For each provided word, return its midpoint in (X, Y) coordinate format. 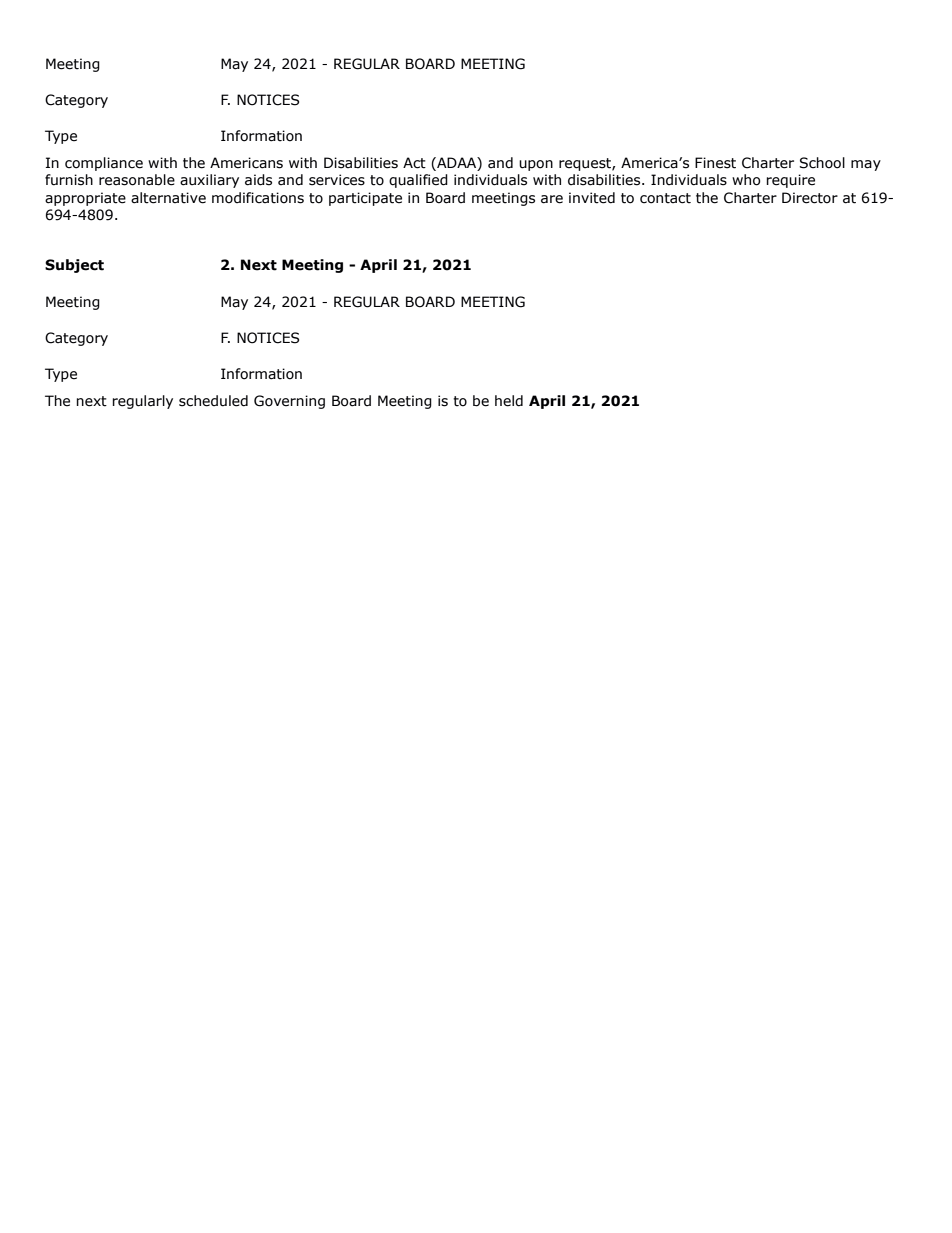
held (509, 401)
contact (665, 198)
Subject (74, 266)
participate (365, 199)
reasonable (137, 180)
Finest (715, 163)
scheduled (213, 401)
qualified (418, 181)
